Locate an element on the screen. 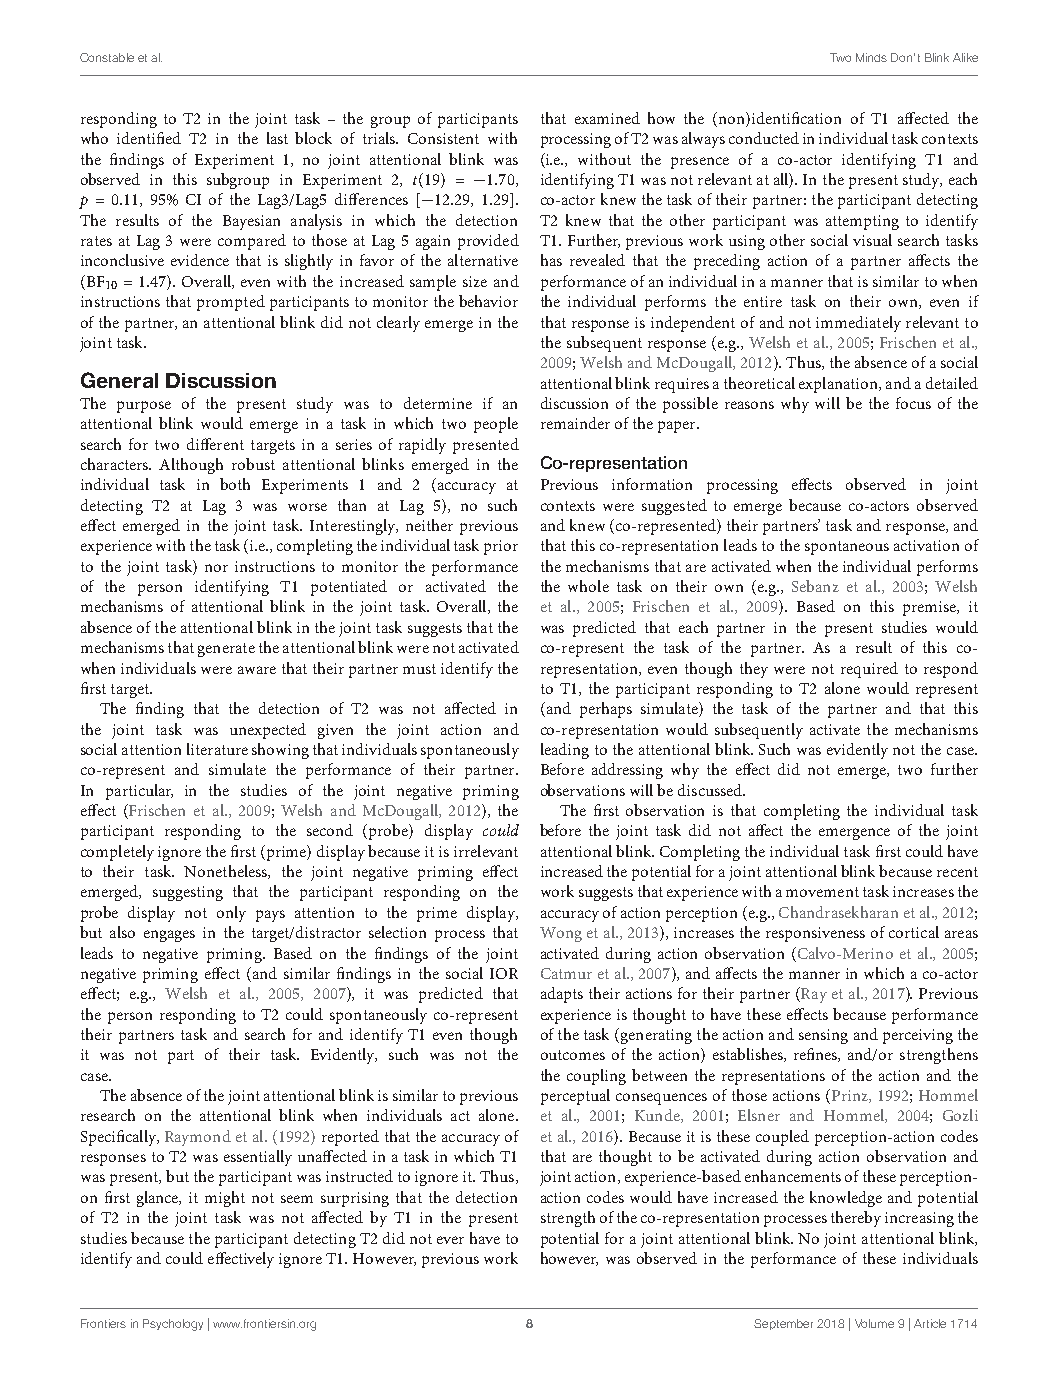  surprising is located at coordinates (355, 1199).
